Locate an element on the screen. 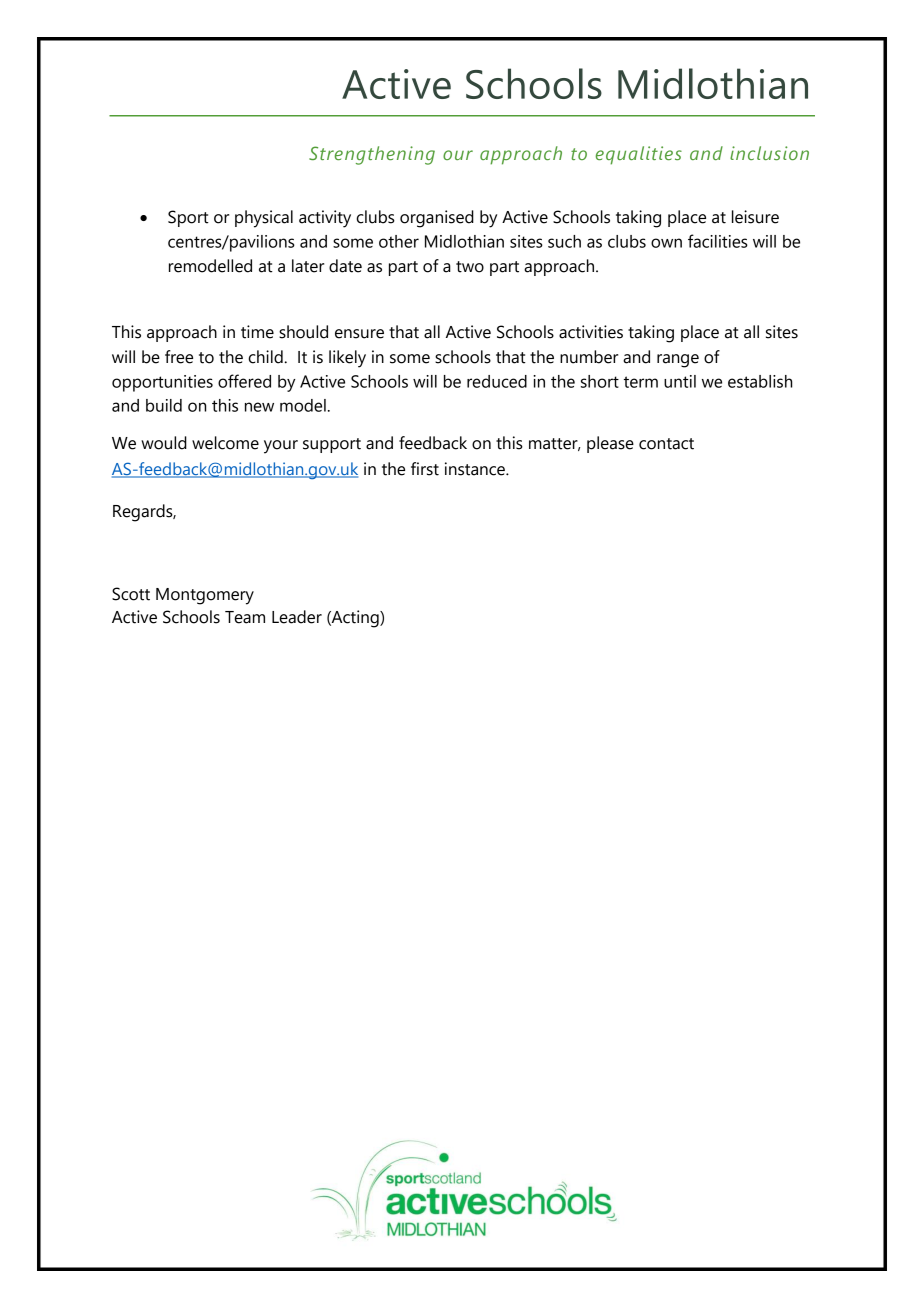 This screenshot has height=1308, width=924. equalities is located at coordinates (639, 155).
